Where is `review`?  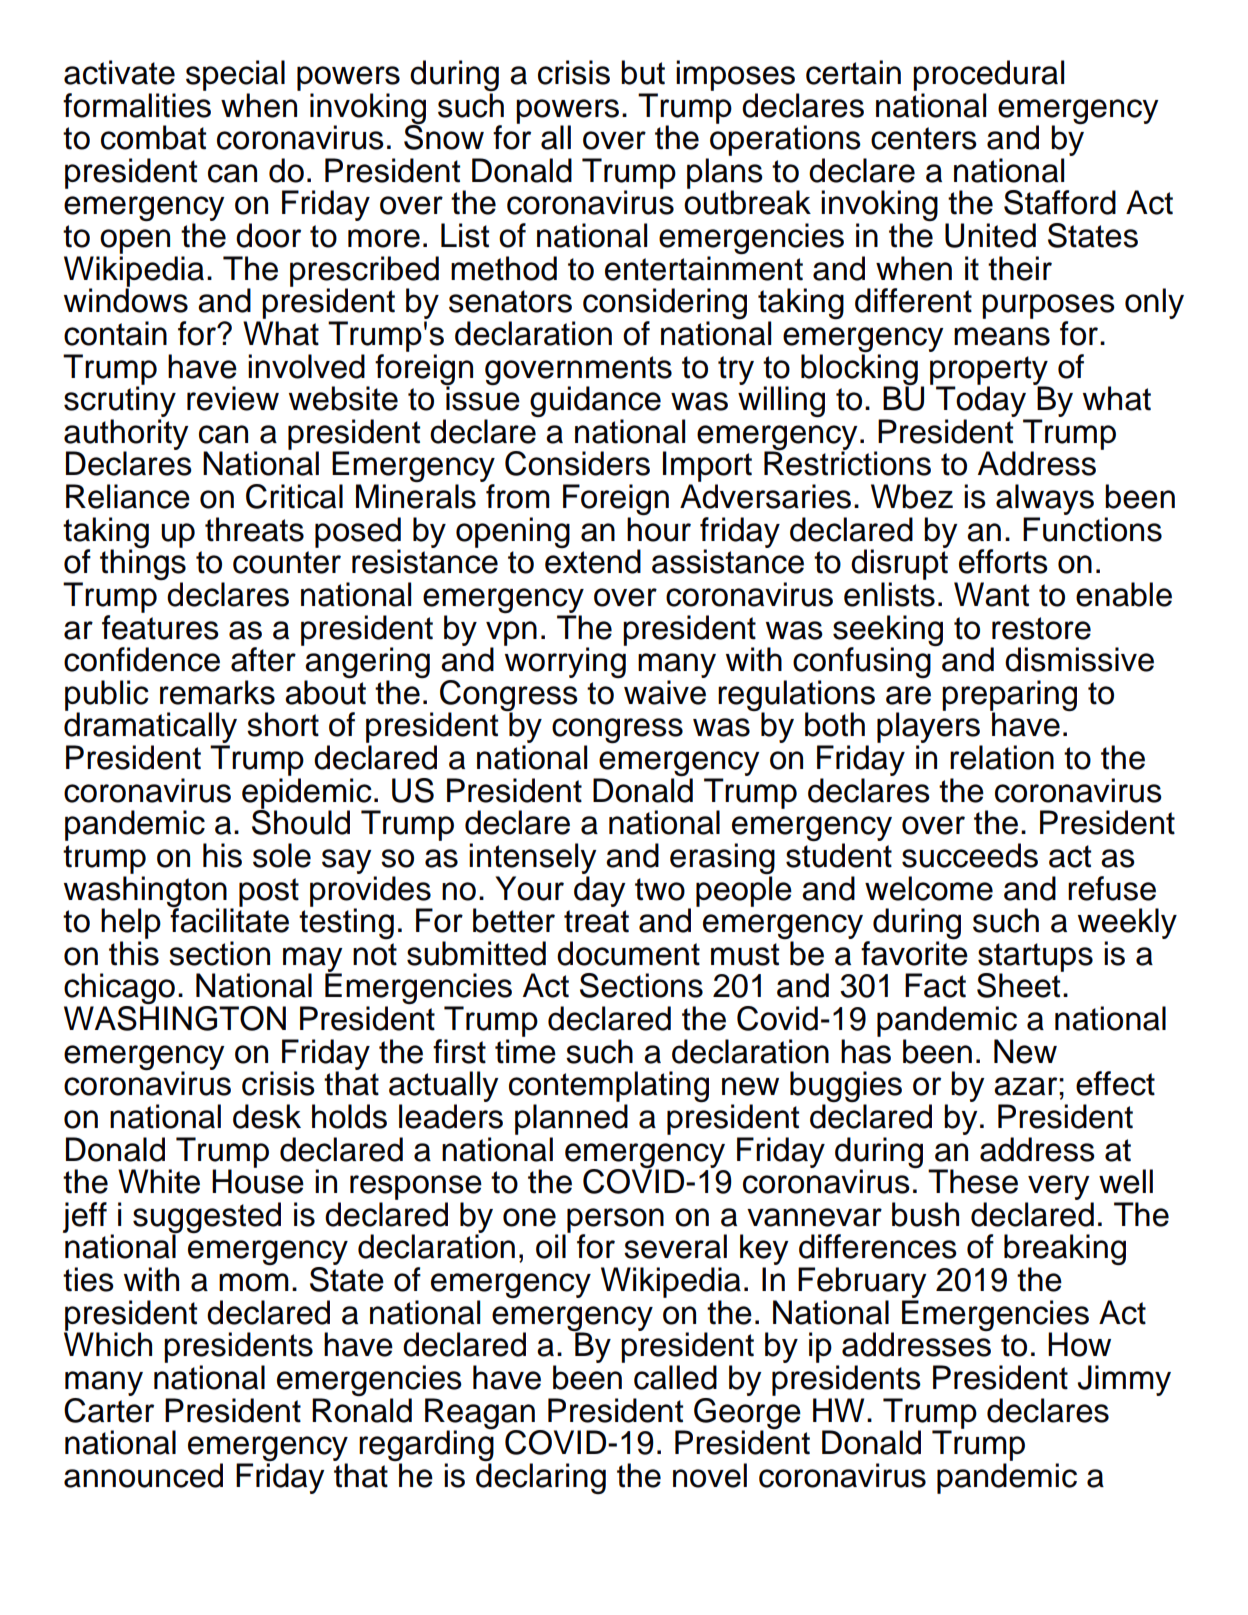 review is located at coordinates (233, 398).
